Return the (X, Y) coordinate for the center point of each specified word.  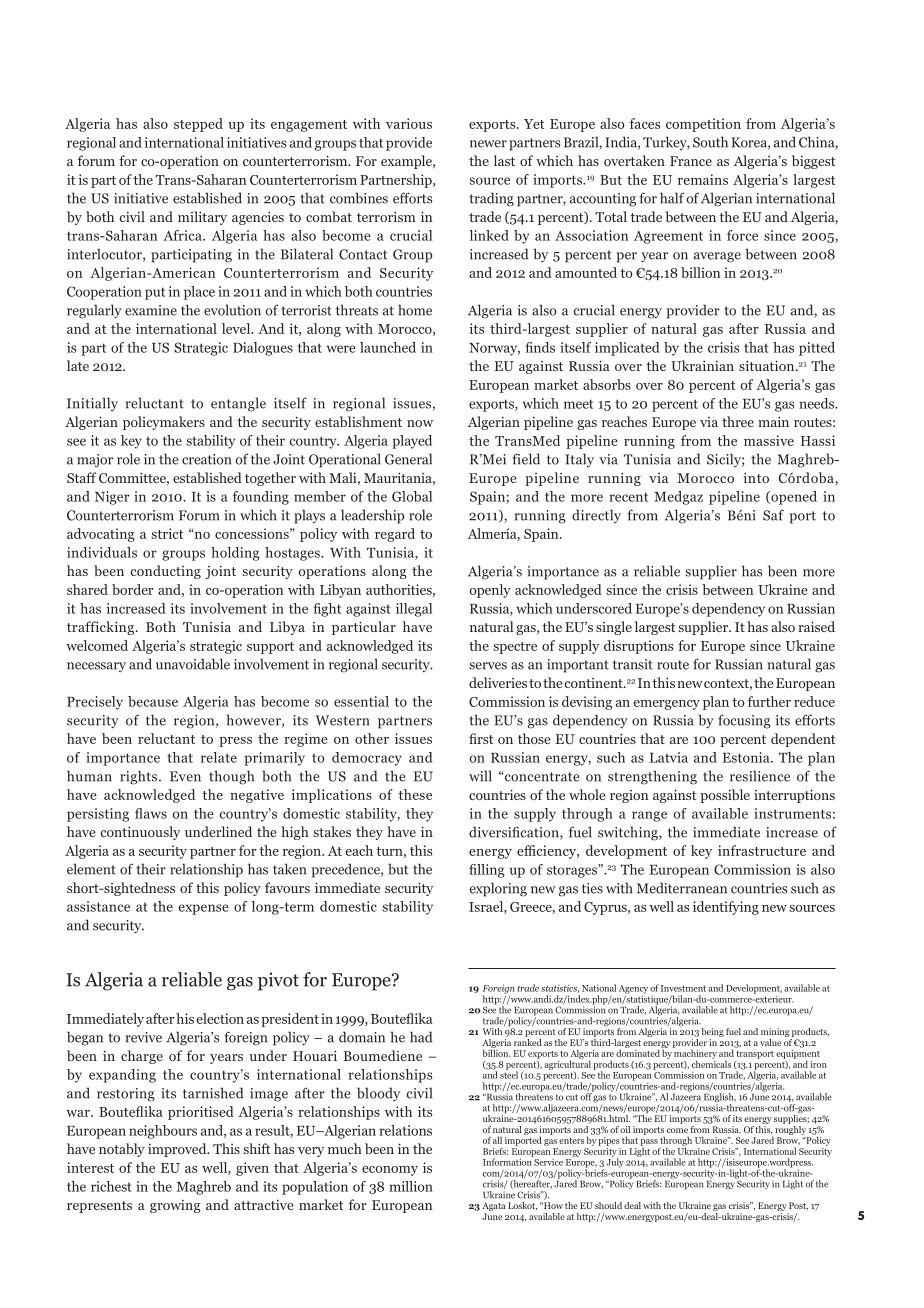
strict (167, 533)
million (411, 1186)
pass (649, 1143)
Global (412, 496)
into (756, 477)
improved (178, 1150)
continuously (140, 833)
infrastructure (762, 850)
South (710, 142)
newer (488, 144)
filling (487, 871)
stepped (198, 125)
